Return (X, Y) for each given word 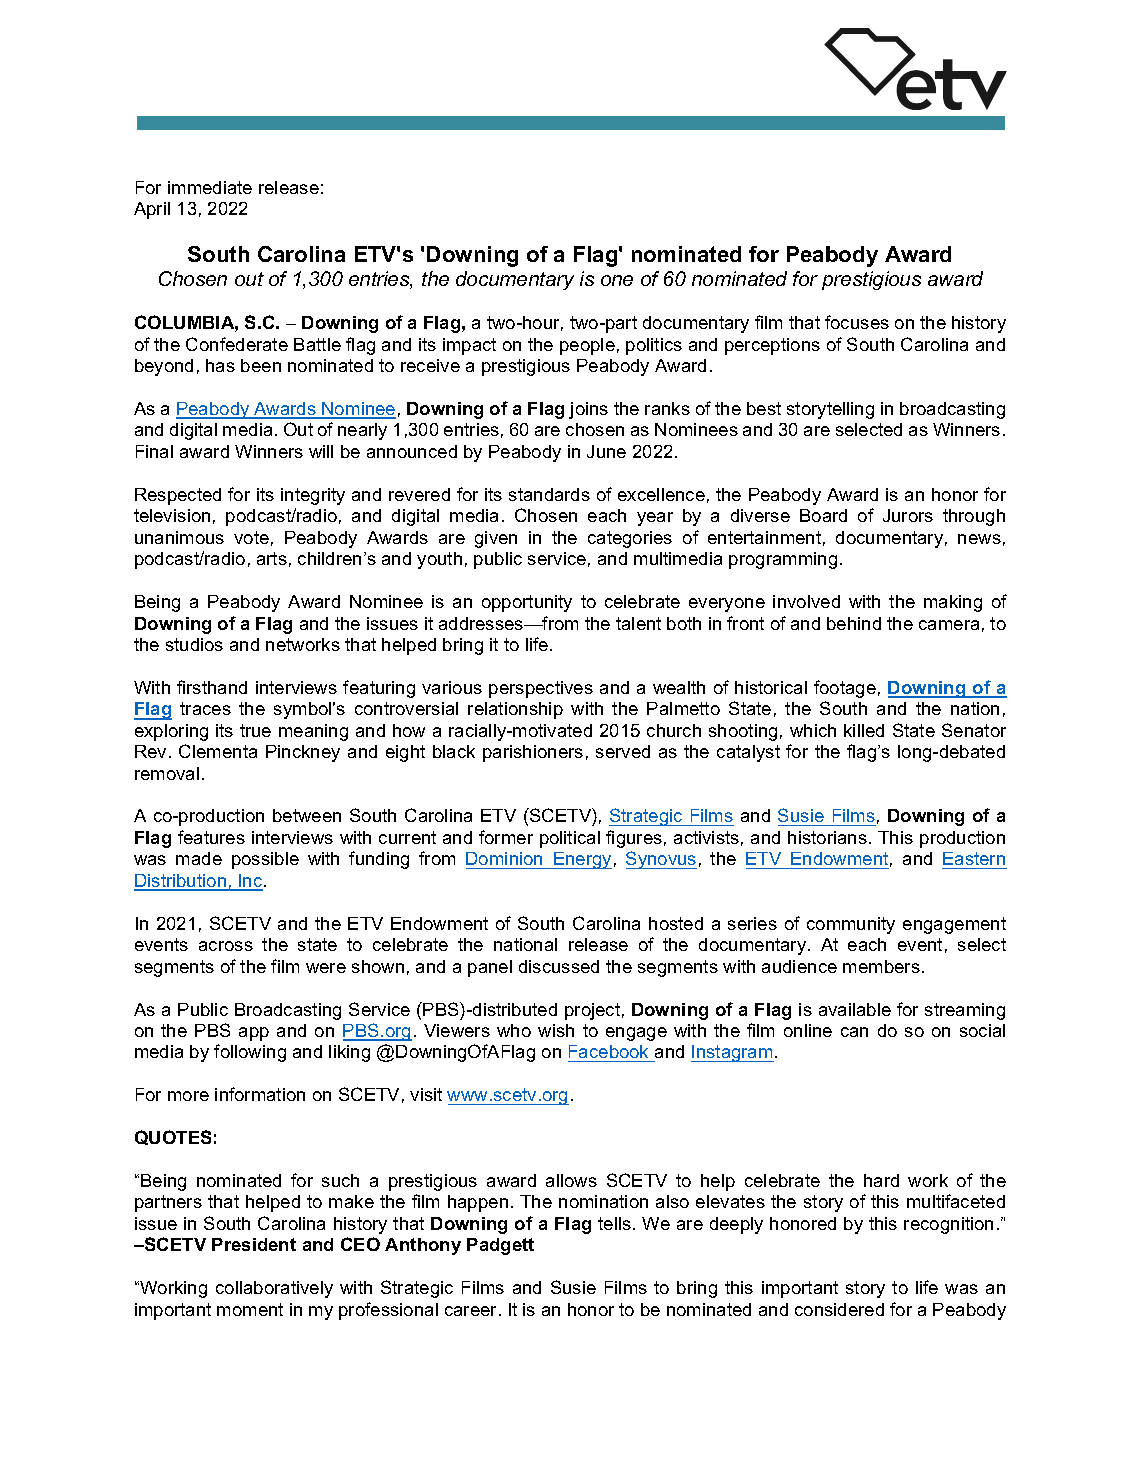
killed (864, 730)
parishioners (533, 753)
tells (614, 1223)
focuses (857, 322)
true (255, 730)
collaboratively (274, 1289)
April (152, 210)
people (587, 346)
